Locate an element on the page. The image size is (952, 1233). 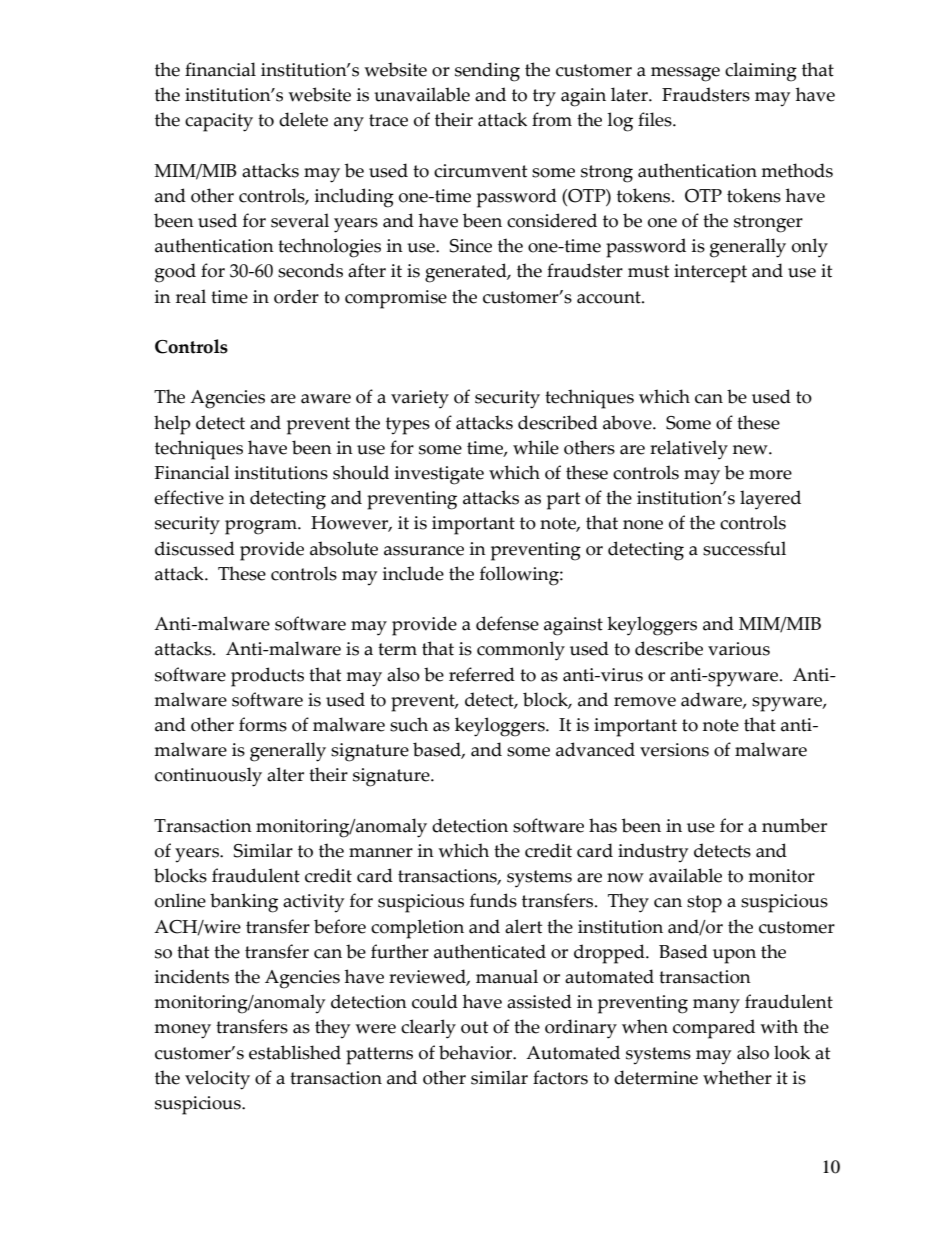
new is located at coordinates (751, 450).
